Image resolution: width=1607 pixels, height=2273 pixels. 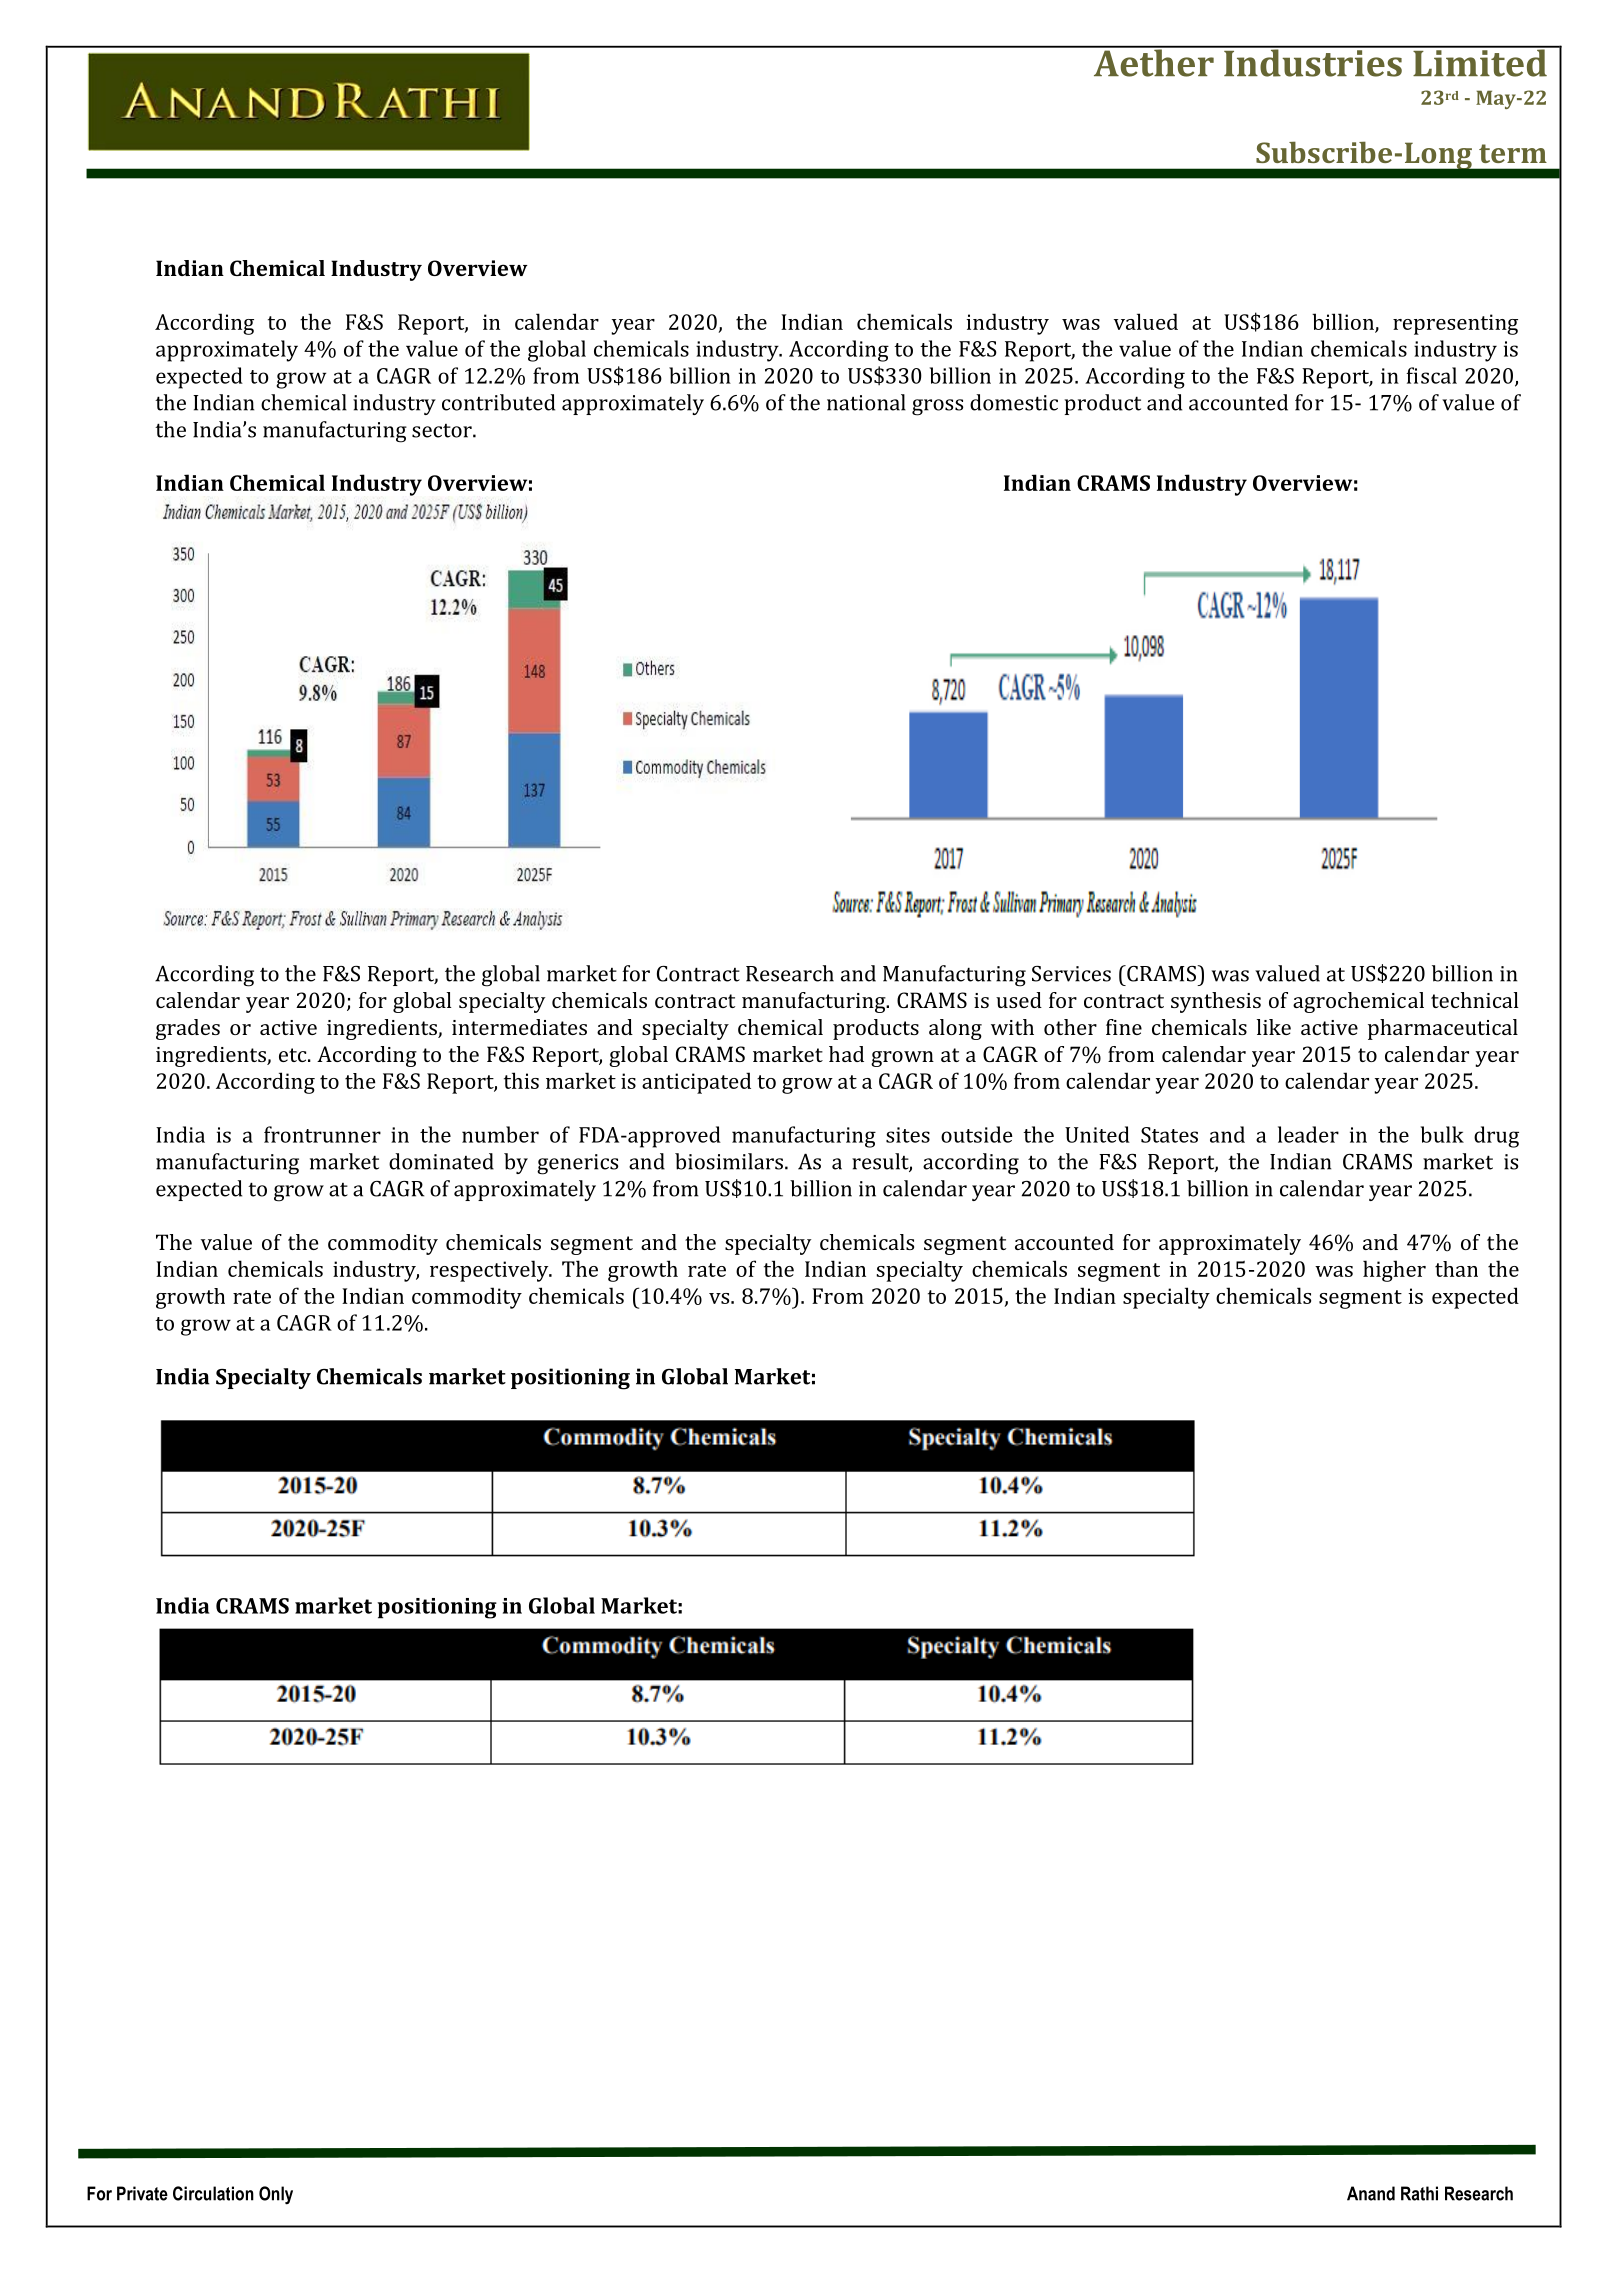 I want to click on contributed, so click(x=498, y=402).
